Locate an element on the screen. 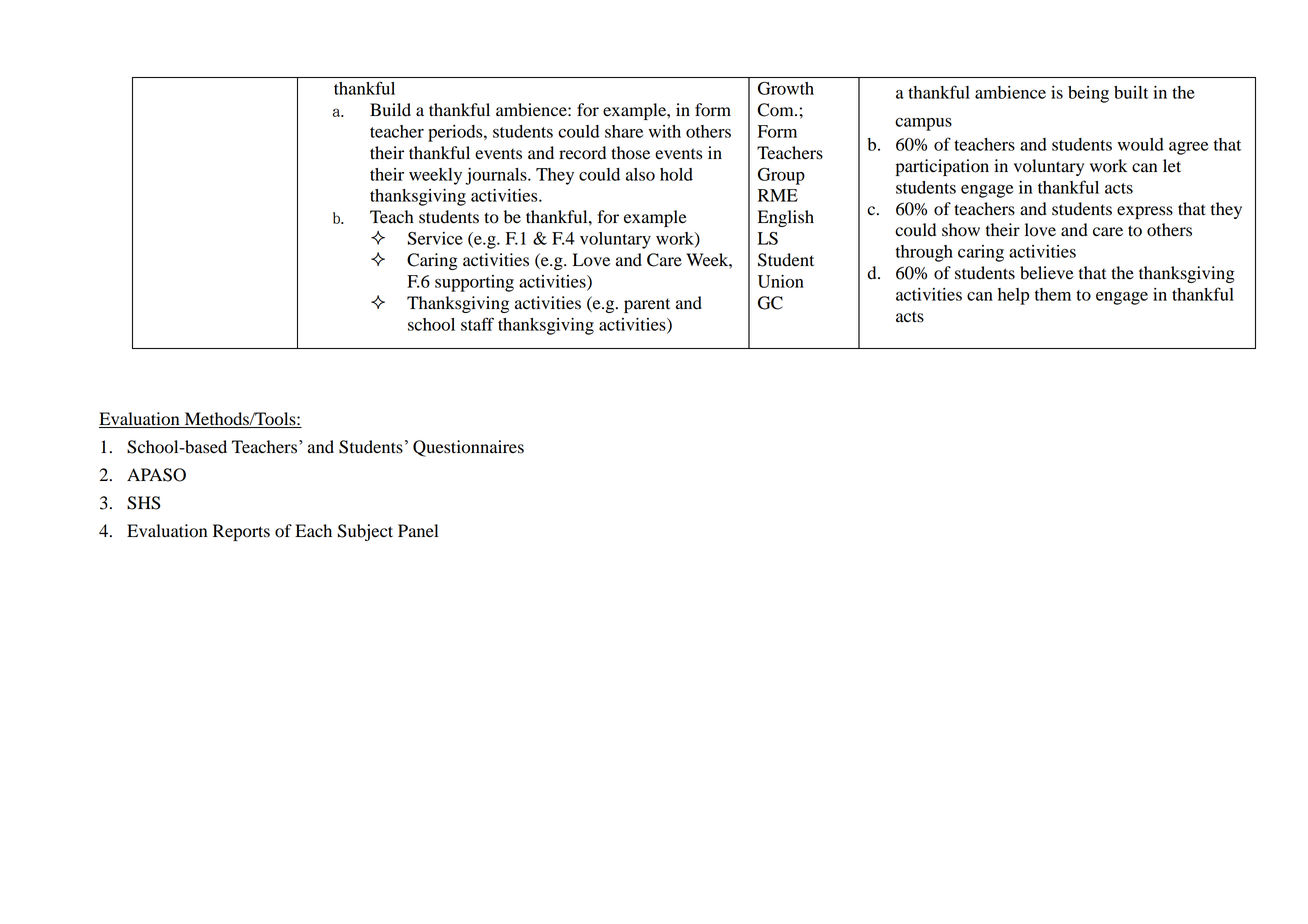 The image size is (1308, 924). Build is located at coordinates (390, 110).
